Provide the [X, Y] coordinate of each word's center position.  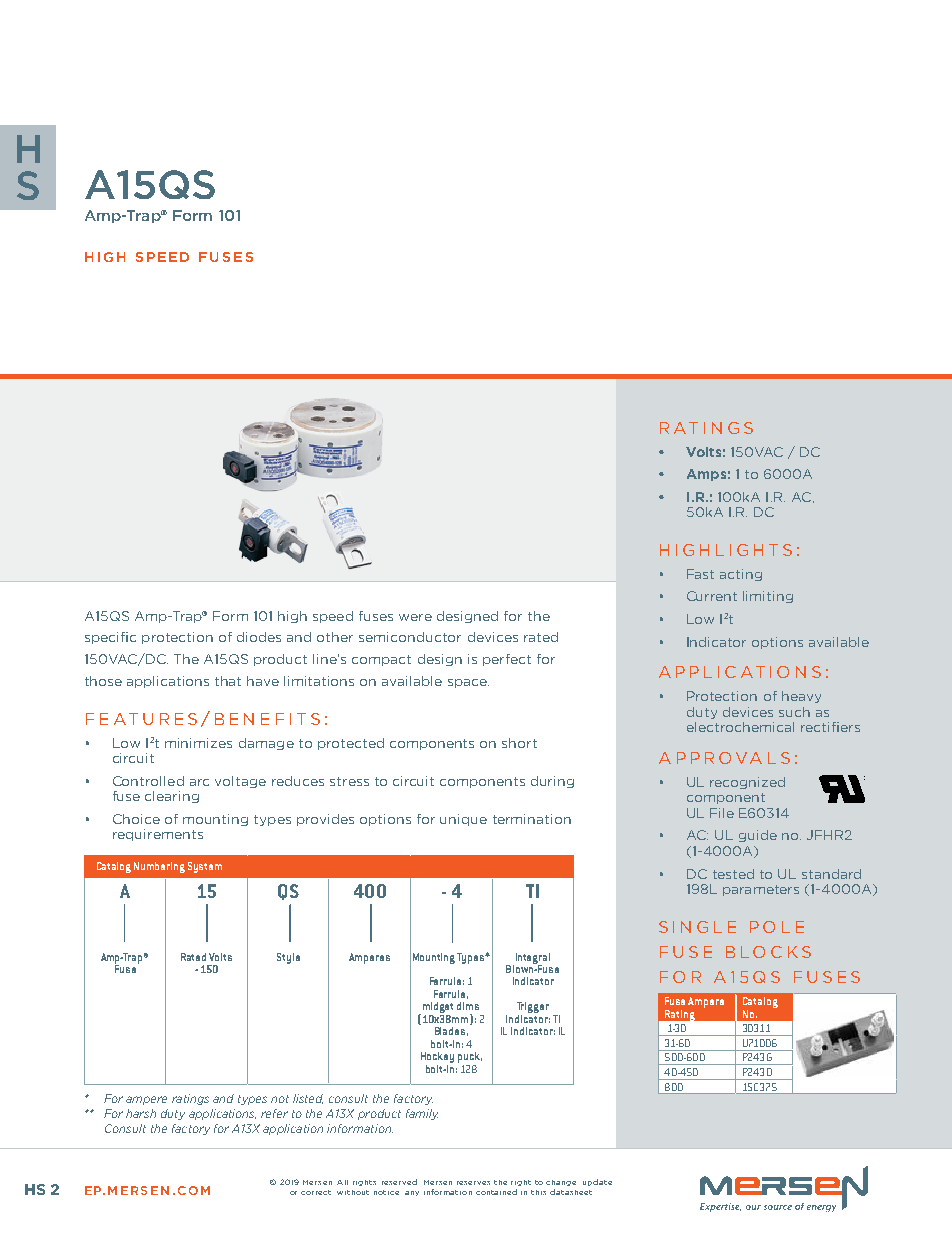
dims [468, 1006]
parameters [761, 890]
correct [316, 1192]
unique [463, 820]
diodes [259, 637]
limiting [768, 597]
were [415, 617]
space [468, 683]
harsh [141, 1113]
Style [288, 958]
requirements [158, 835]
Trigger [533, 1009]
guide [758, 836]
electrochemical [740, 727]
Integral [531, 959]
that [228, 681]
